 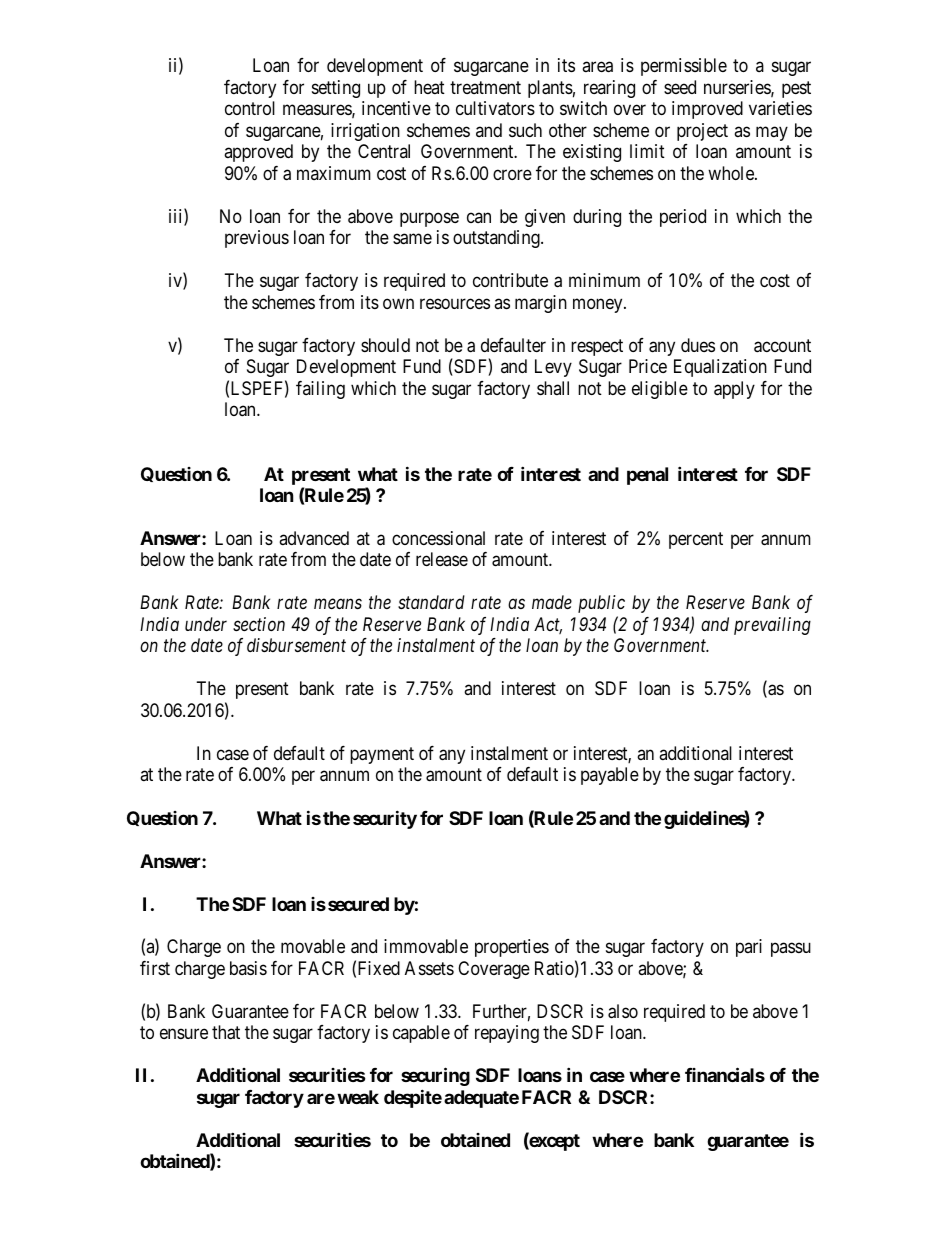 I want to click on that, so click(x=226, y=1032).
